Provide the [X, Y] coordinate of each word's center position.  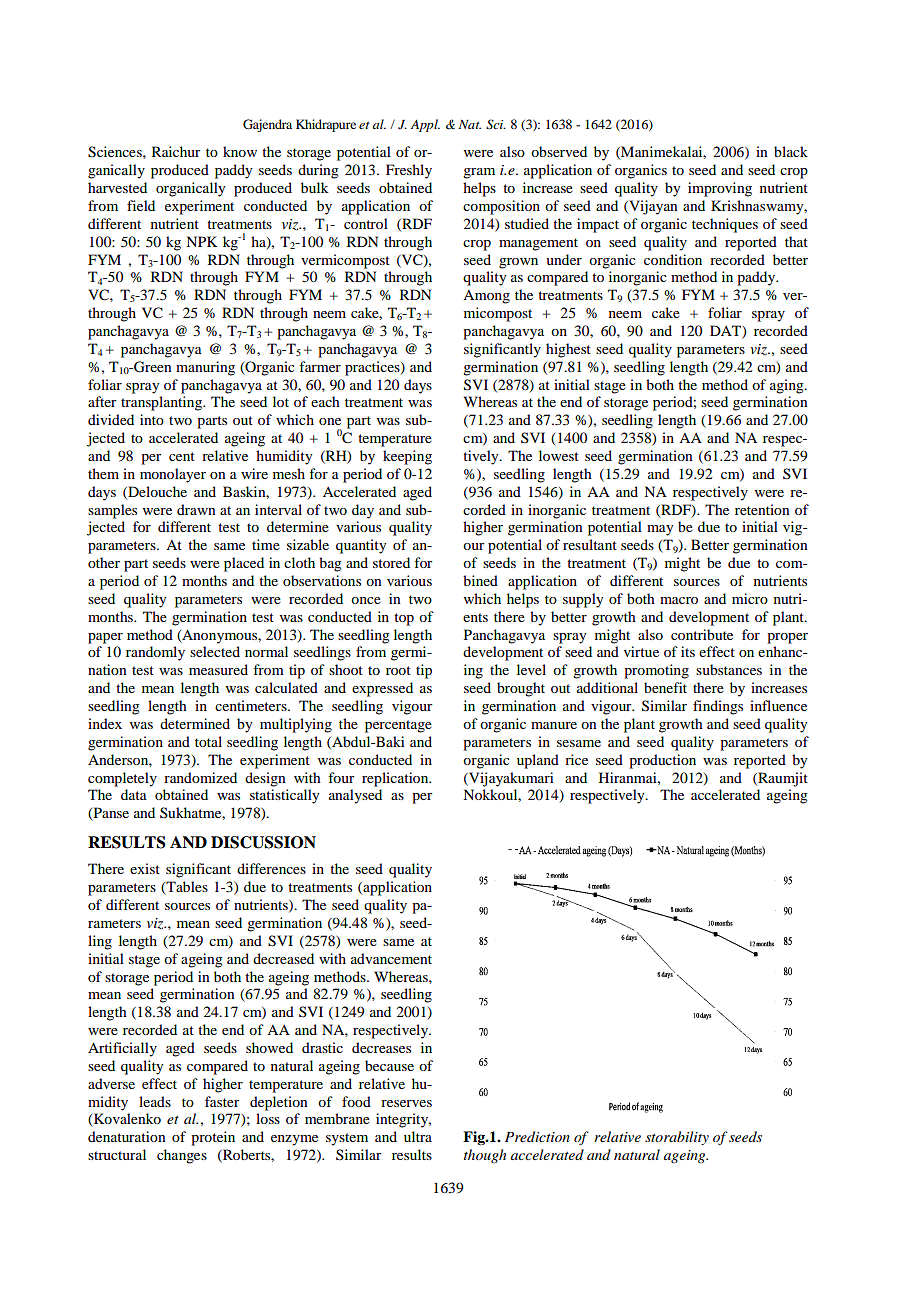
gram [479, 173]
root [398, 670]
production [662, 761]
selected [215, 651]
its [688, 651]
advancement [391, 958]
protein [213, 1138]
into [152, 419]
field [141, 205]
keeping [407, 457]
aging [788, 386]
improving [720, 189]
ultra [418, 1136]
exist [145, 868]
